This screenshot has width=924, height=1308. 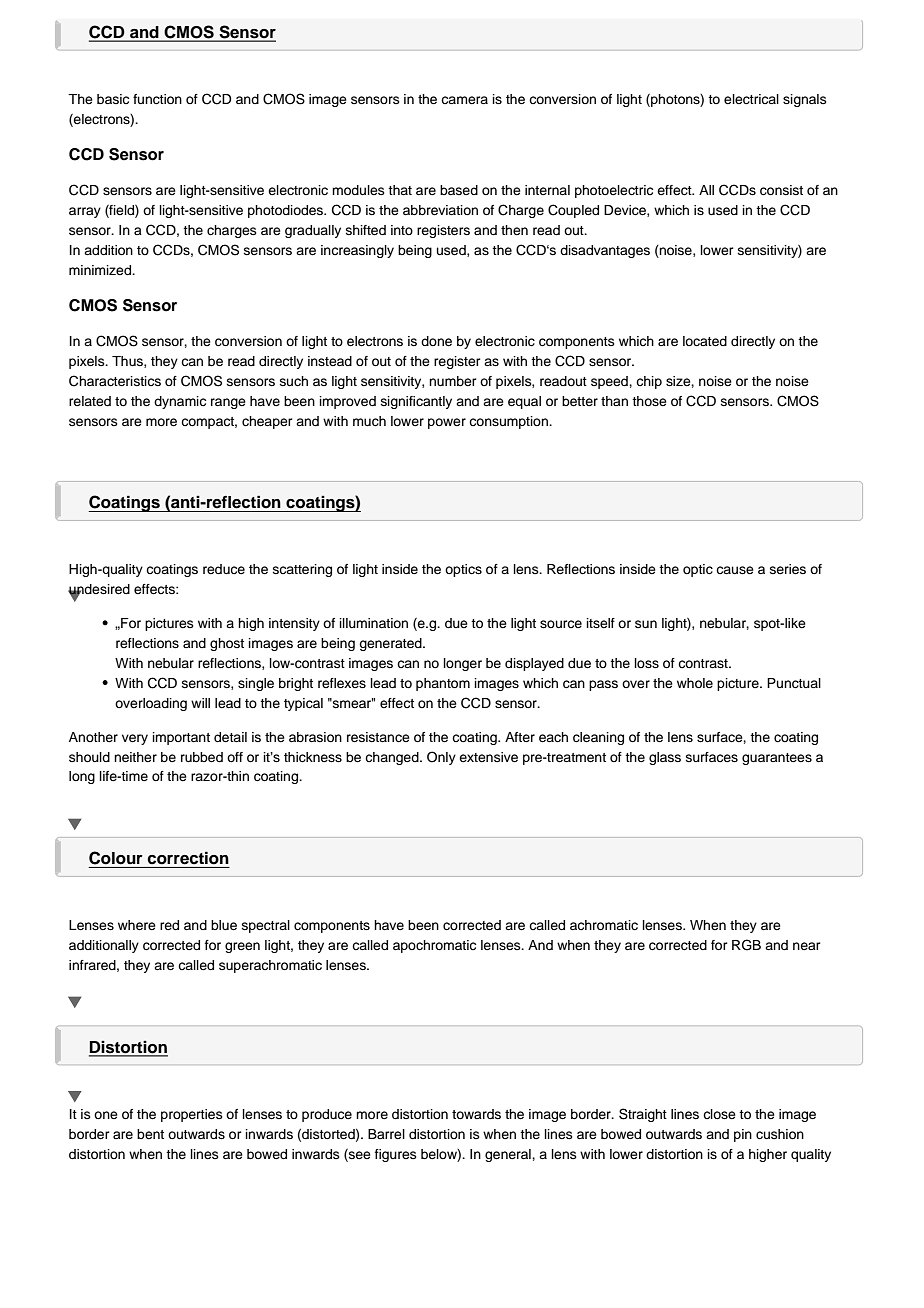 What do you see at coordinates (751, 99) in the screenshot?
I see `electrical` at bounding box center [751, 99].
